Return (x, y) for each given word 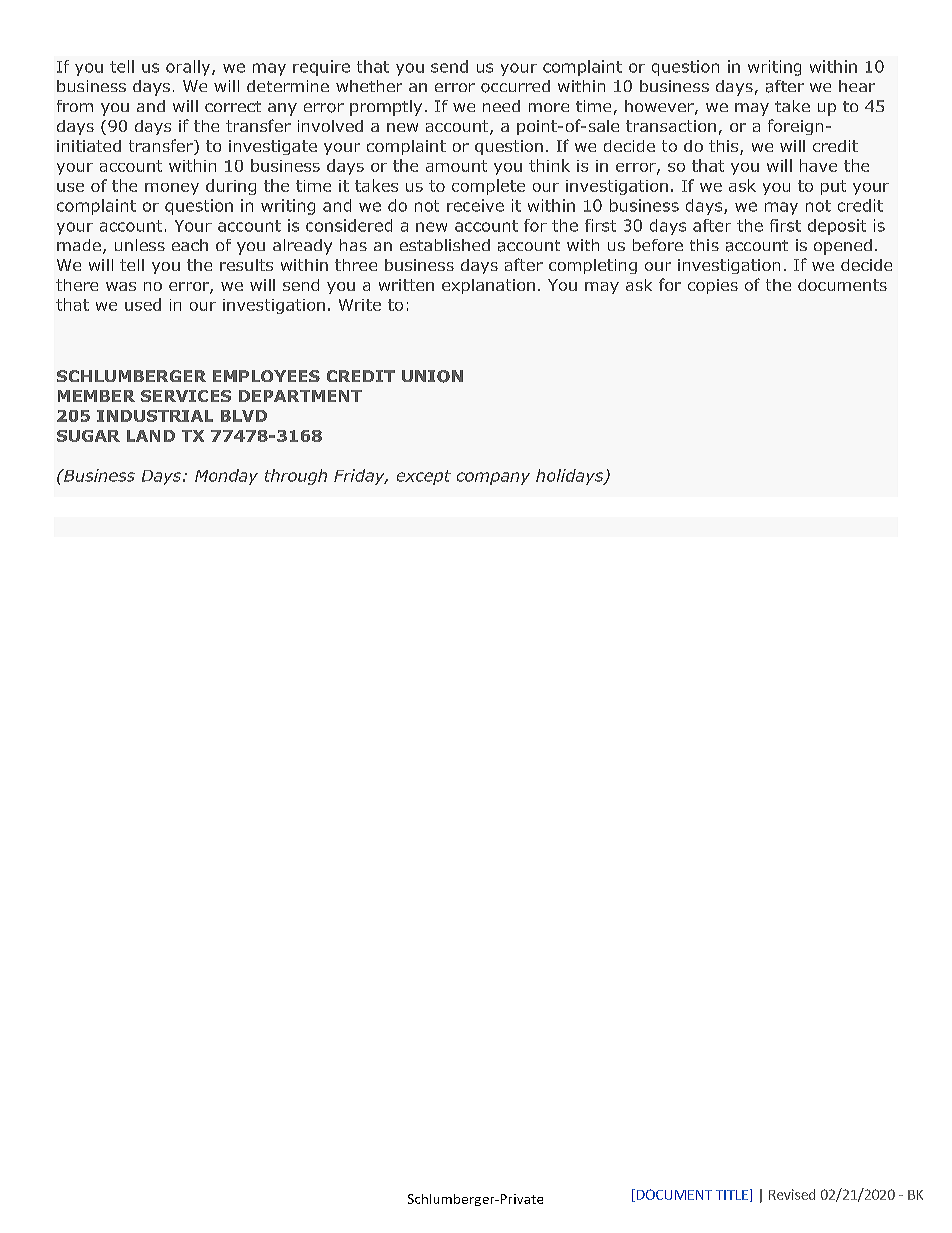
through (296, 477)
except (424, 477)
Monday (226, 477)
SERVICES (186, 396)
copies (713, 286)
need (501, 106)
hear (857, 86)
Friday (360, 477)
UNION (432, 376)
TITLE (732, 1195)
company (493, 478)
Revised (792, 1194)
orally (189, 68)
